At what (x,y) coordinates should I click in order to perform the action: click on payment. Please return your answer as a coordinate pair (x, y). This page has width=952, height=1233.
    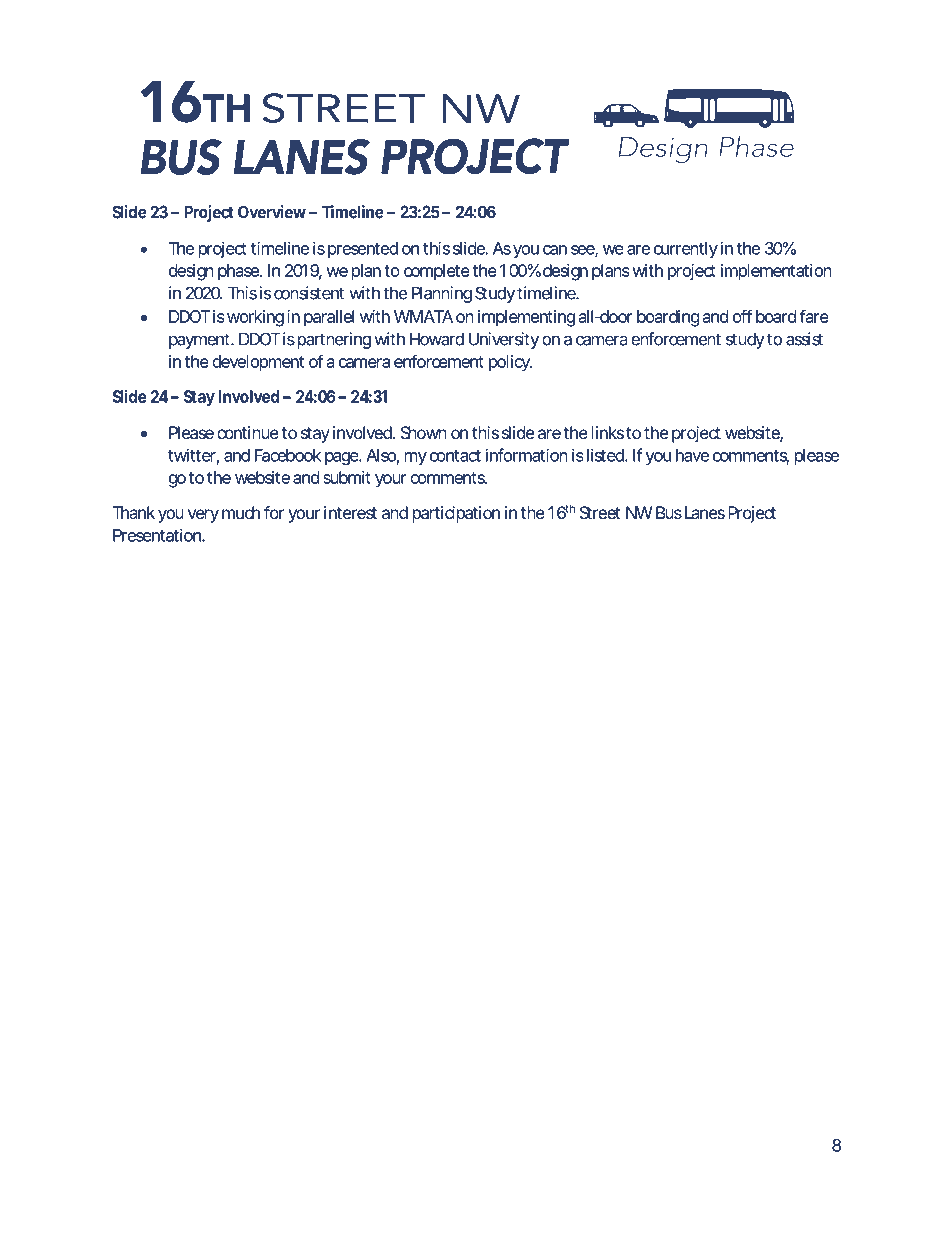
    Looking at the image, I should click on (201, 341).
